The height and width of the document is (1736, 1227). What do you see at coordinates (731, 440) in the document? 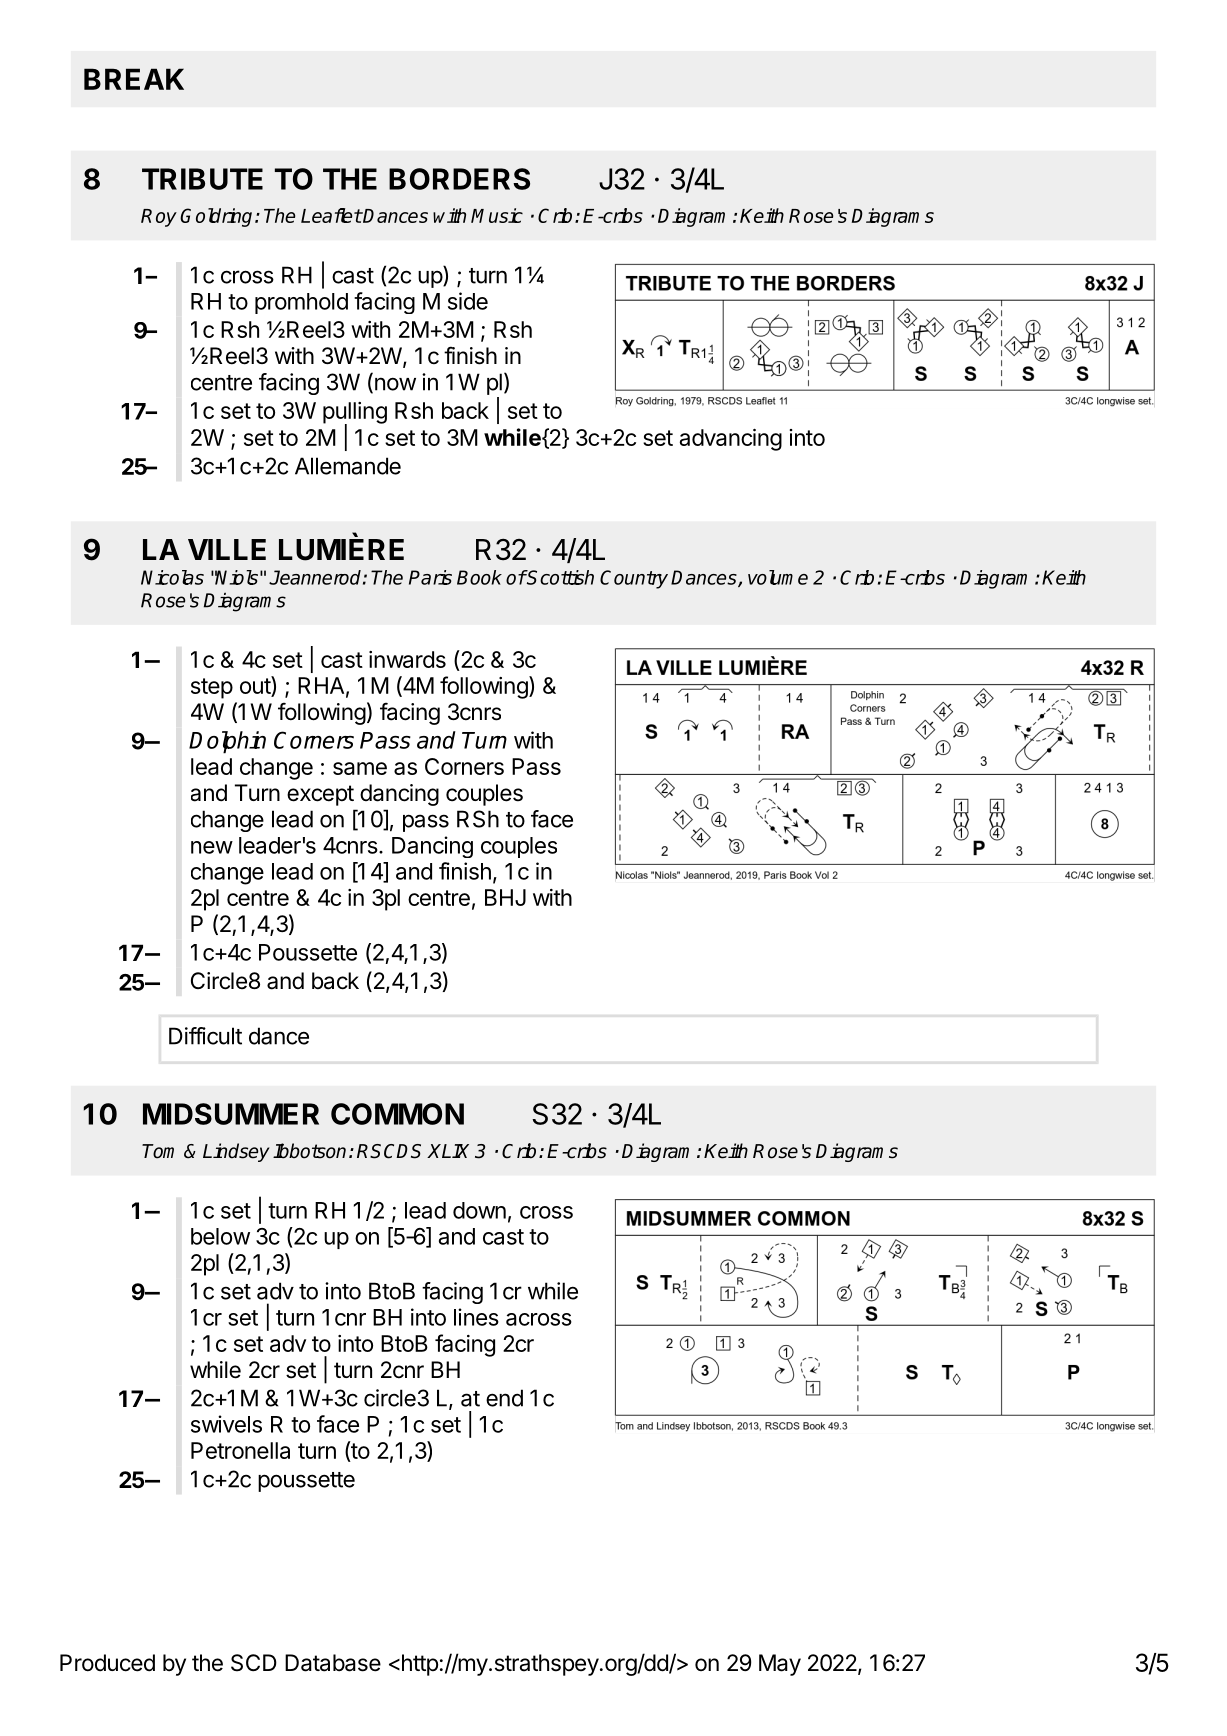
I see `advancing` at bounding box center [731, 440].
